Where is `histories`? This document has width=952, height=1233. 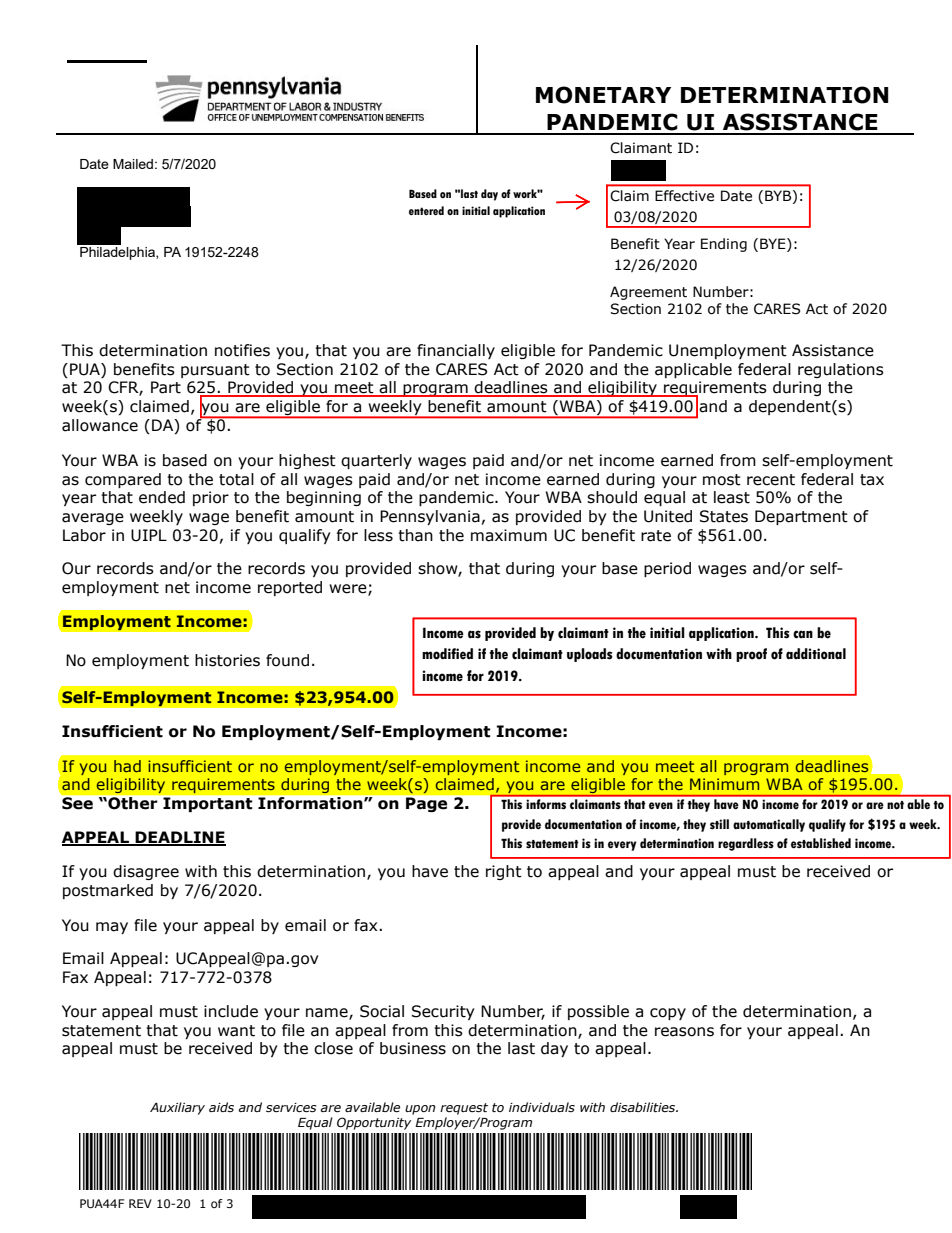
histories is located at coordinates (227, 660).
